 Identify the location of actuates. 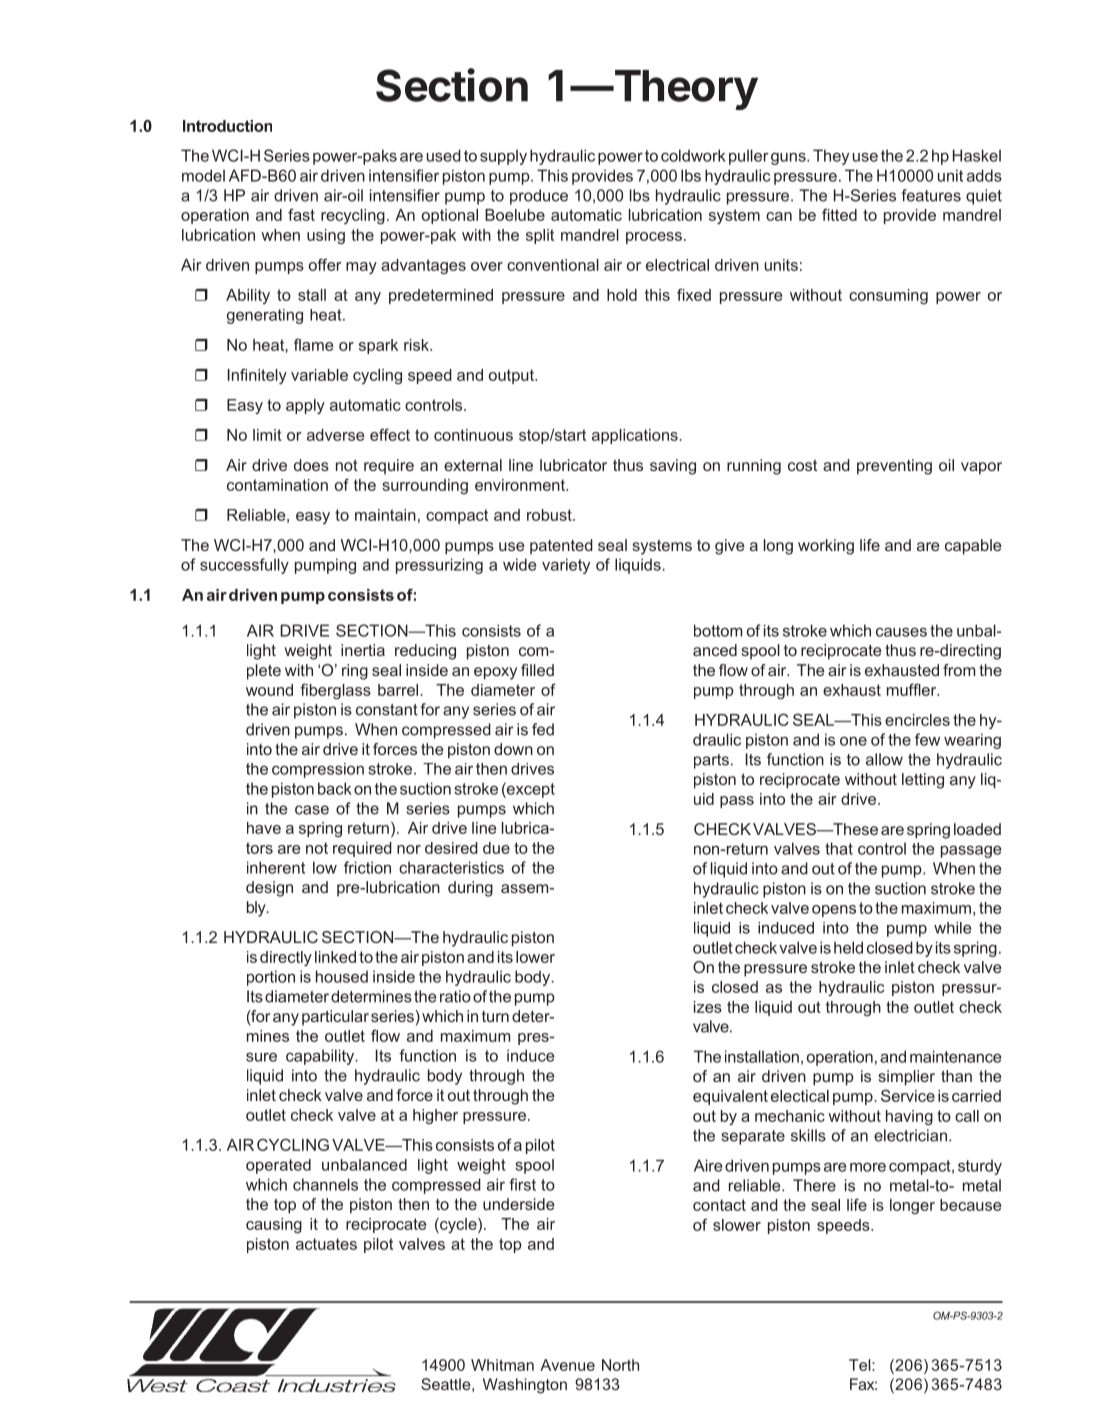
(326, 1244).
